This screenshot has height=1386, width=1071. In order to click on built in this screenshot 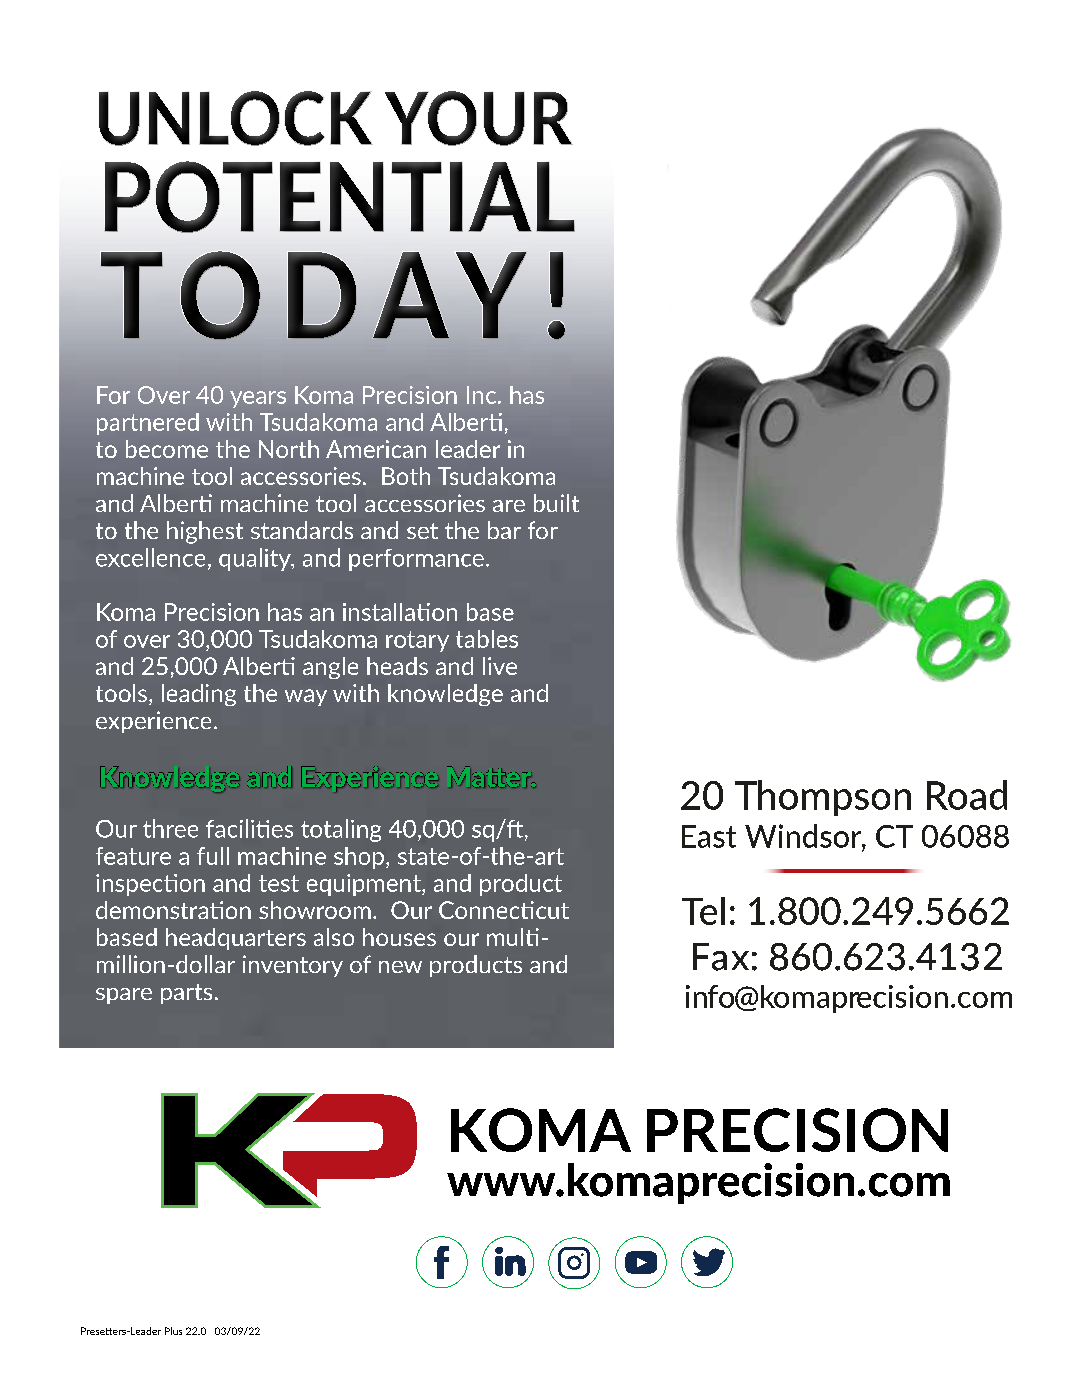, I will do `click(556, 503)`.
